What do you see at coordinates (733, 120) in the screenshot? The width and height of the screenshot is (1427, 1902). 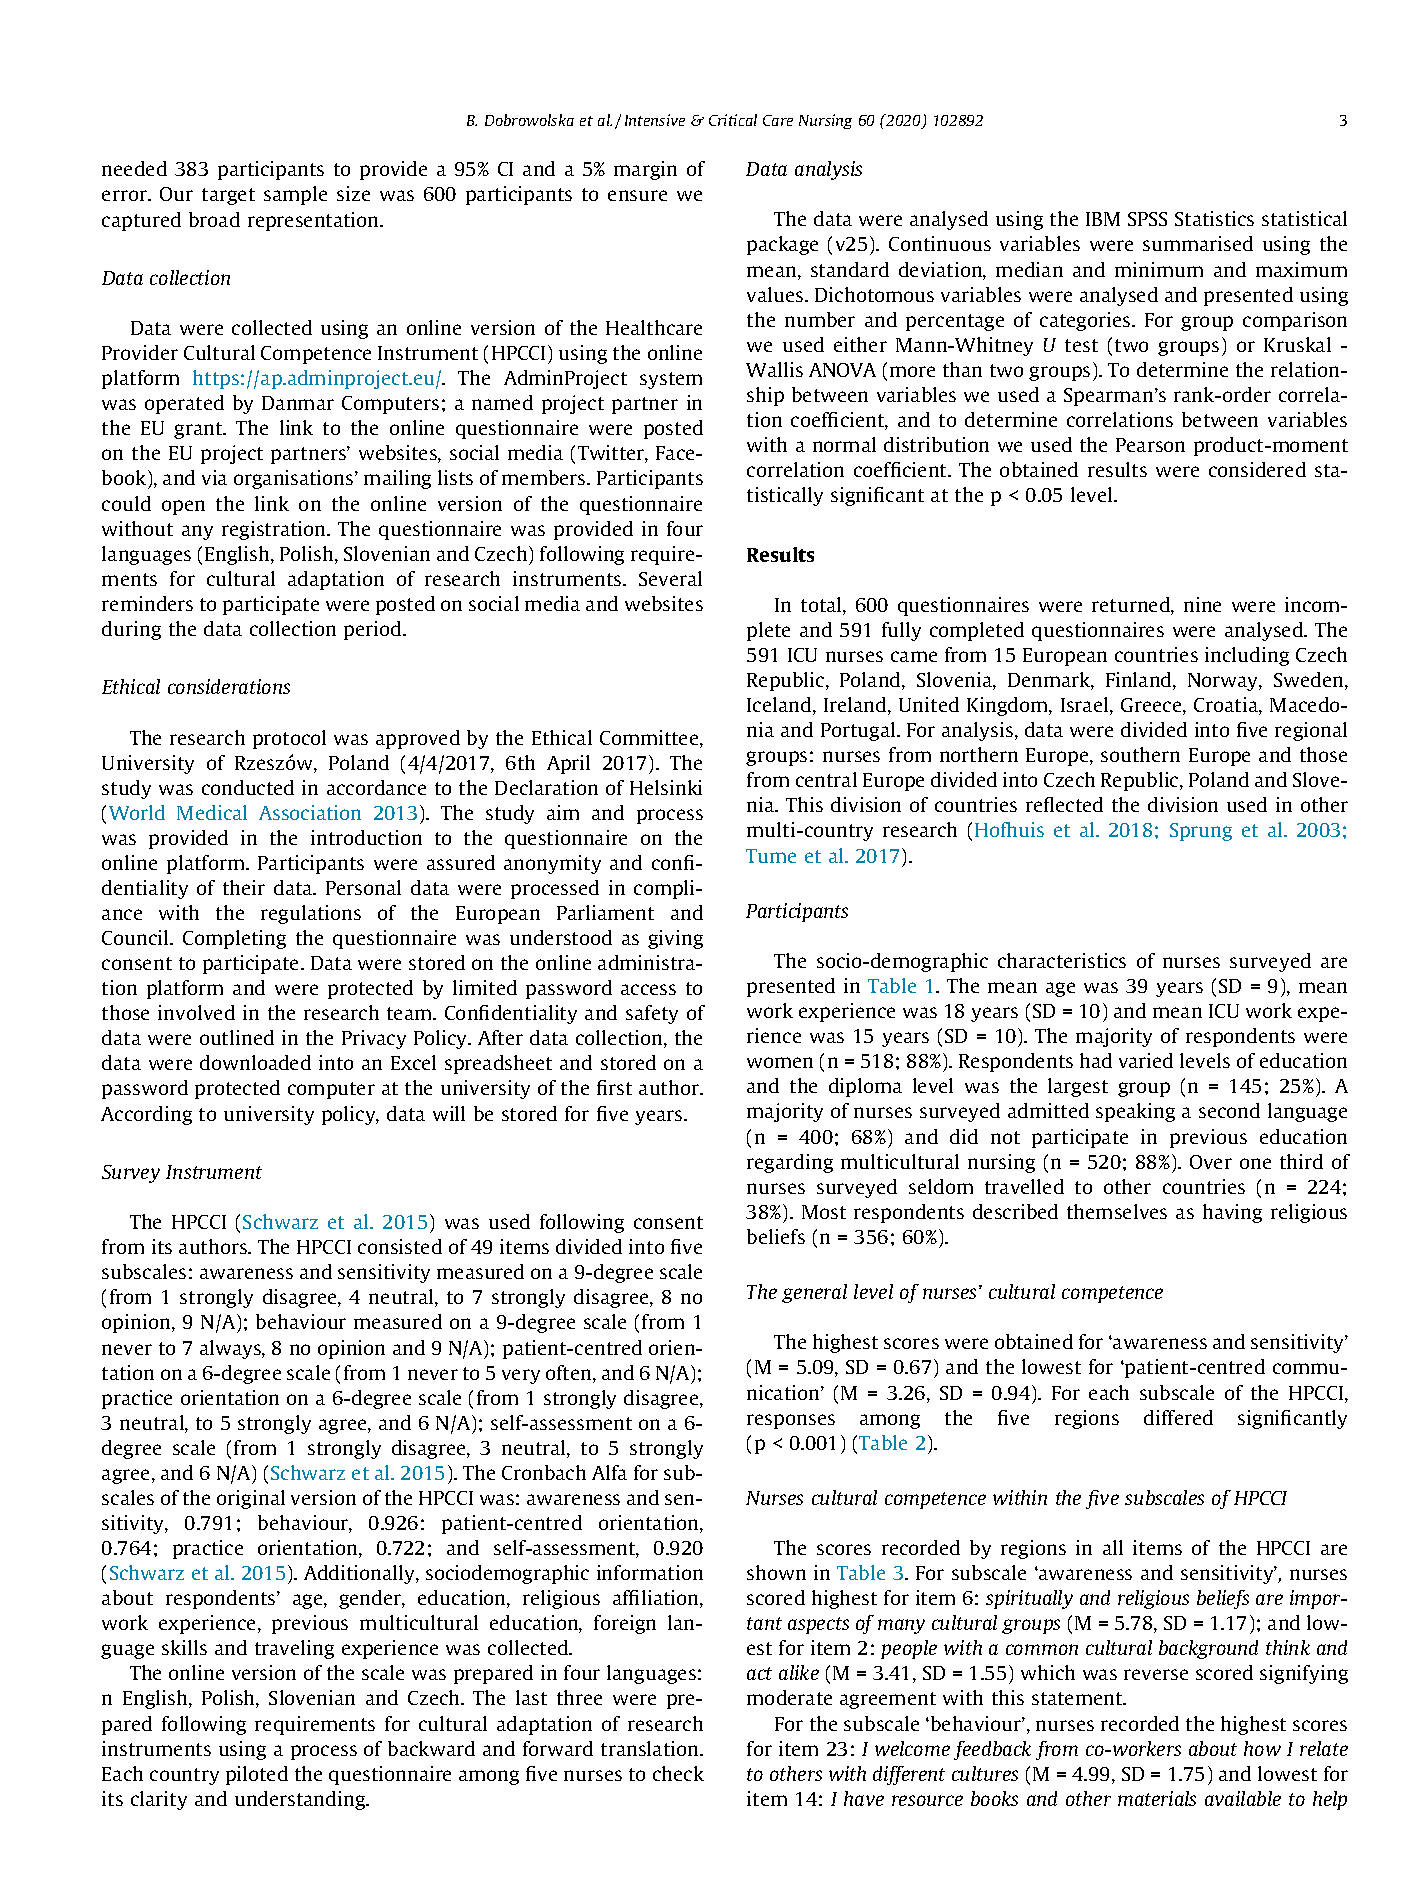 I see `Critical` at bounding box center [733, 120].
